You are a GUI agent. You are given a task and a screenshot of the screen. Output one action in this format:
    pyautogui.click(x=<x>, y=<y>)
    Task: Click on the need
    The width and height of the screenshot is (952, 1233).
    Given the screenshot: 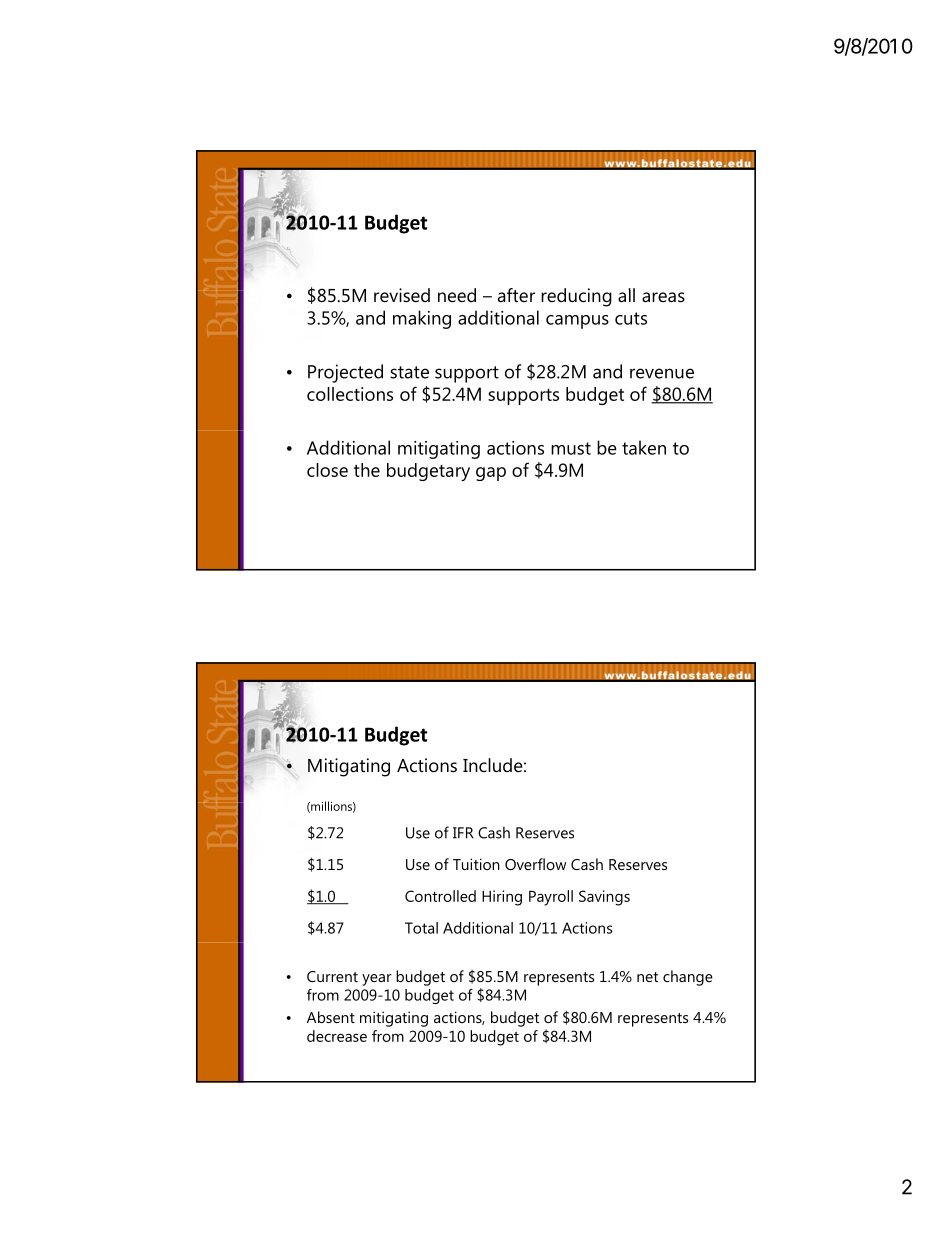 What is the action you would take?
    pyautogui.click(x=457, y=295)
